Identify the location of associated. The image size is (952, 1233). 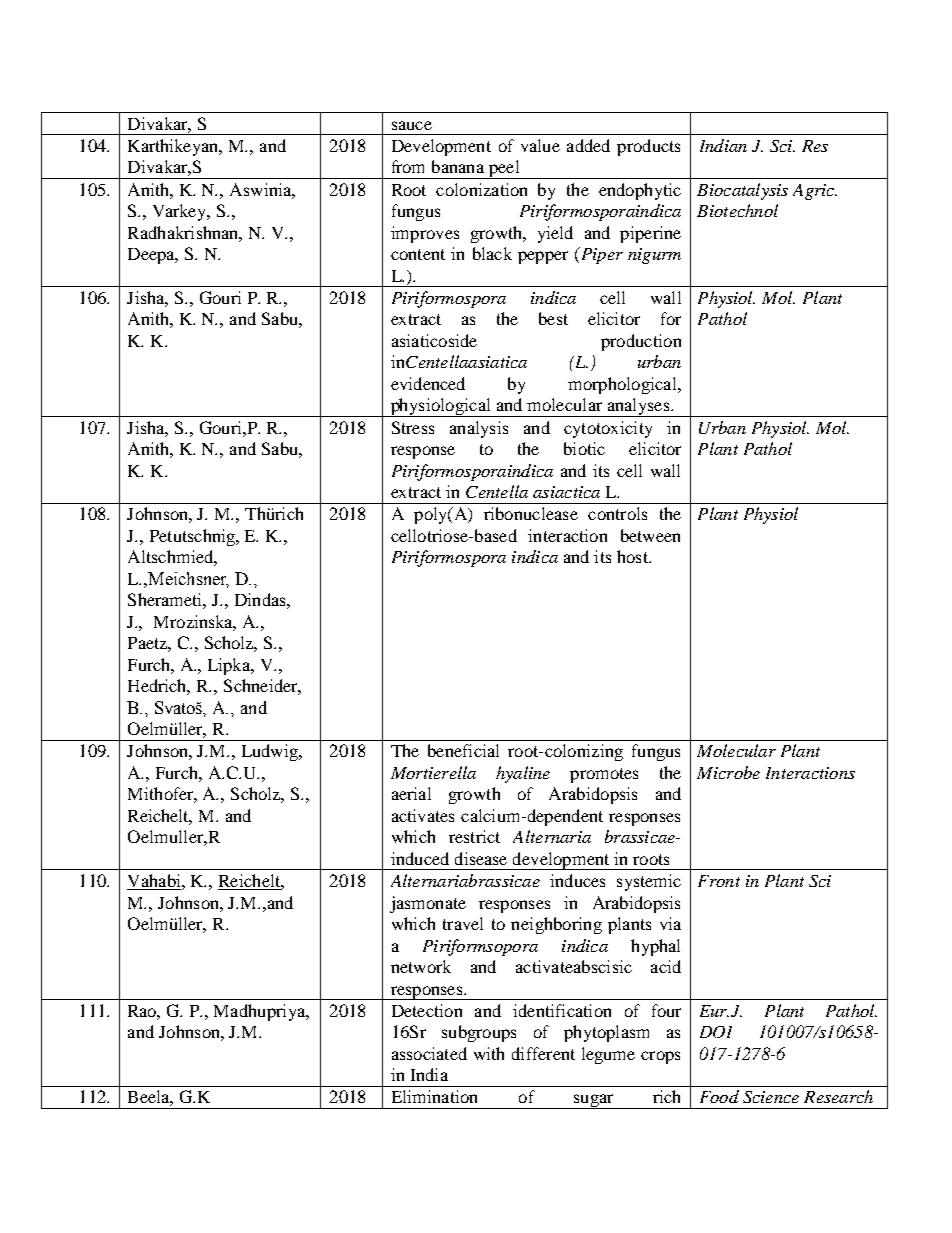
(429, 1053).
